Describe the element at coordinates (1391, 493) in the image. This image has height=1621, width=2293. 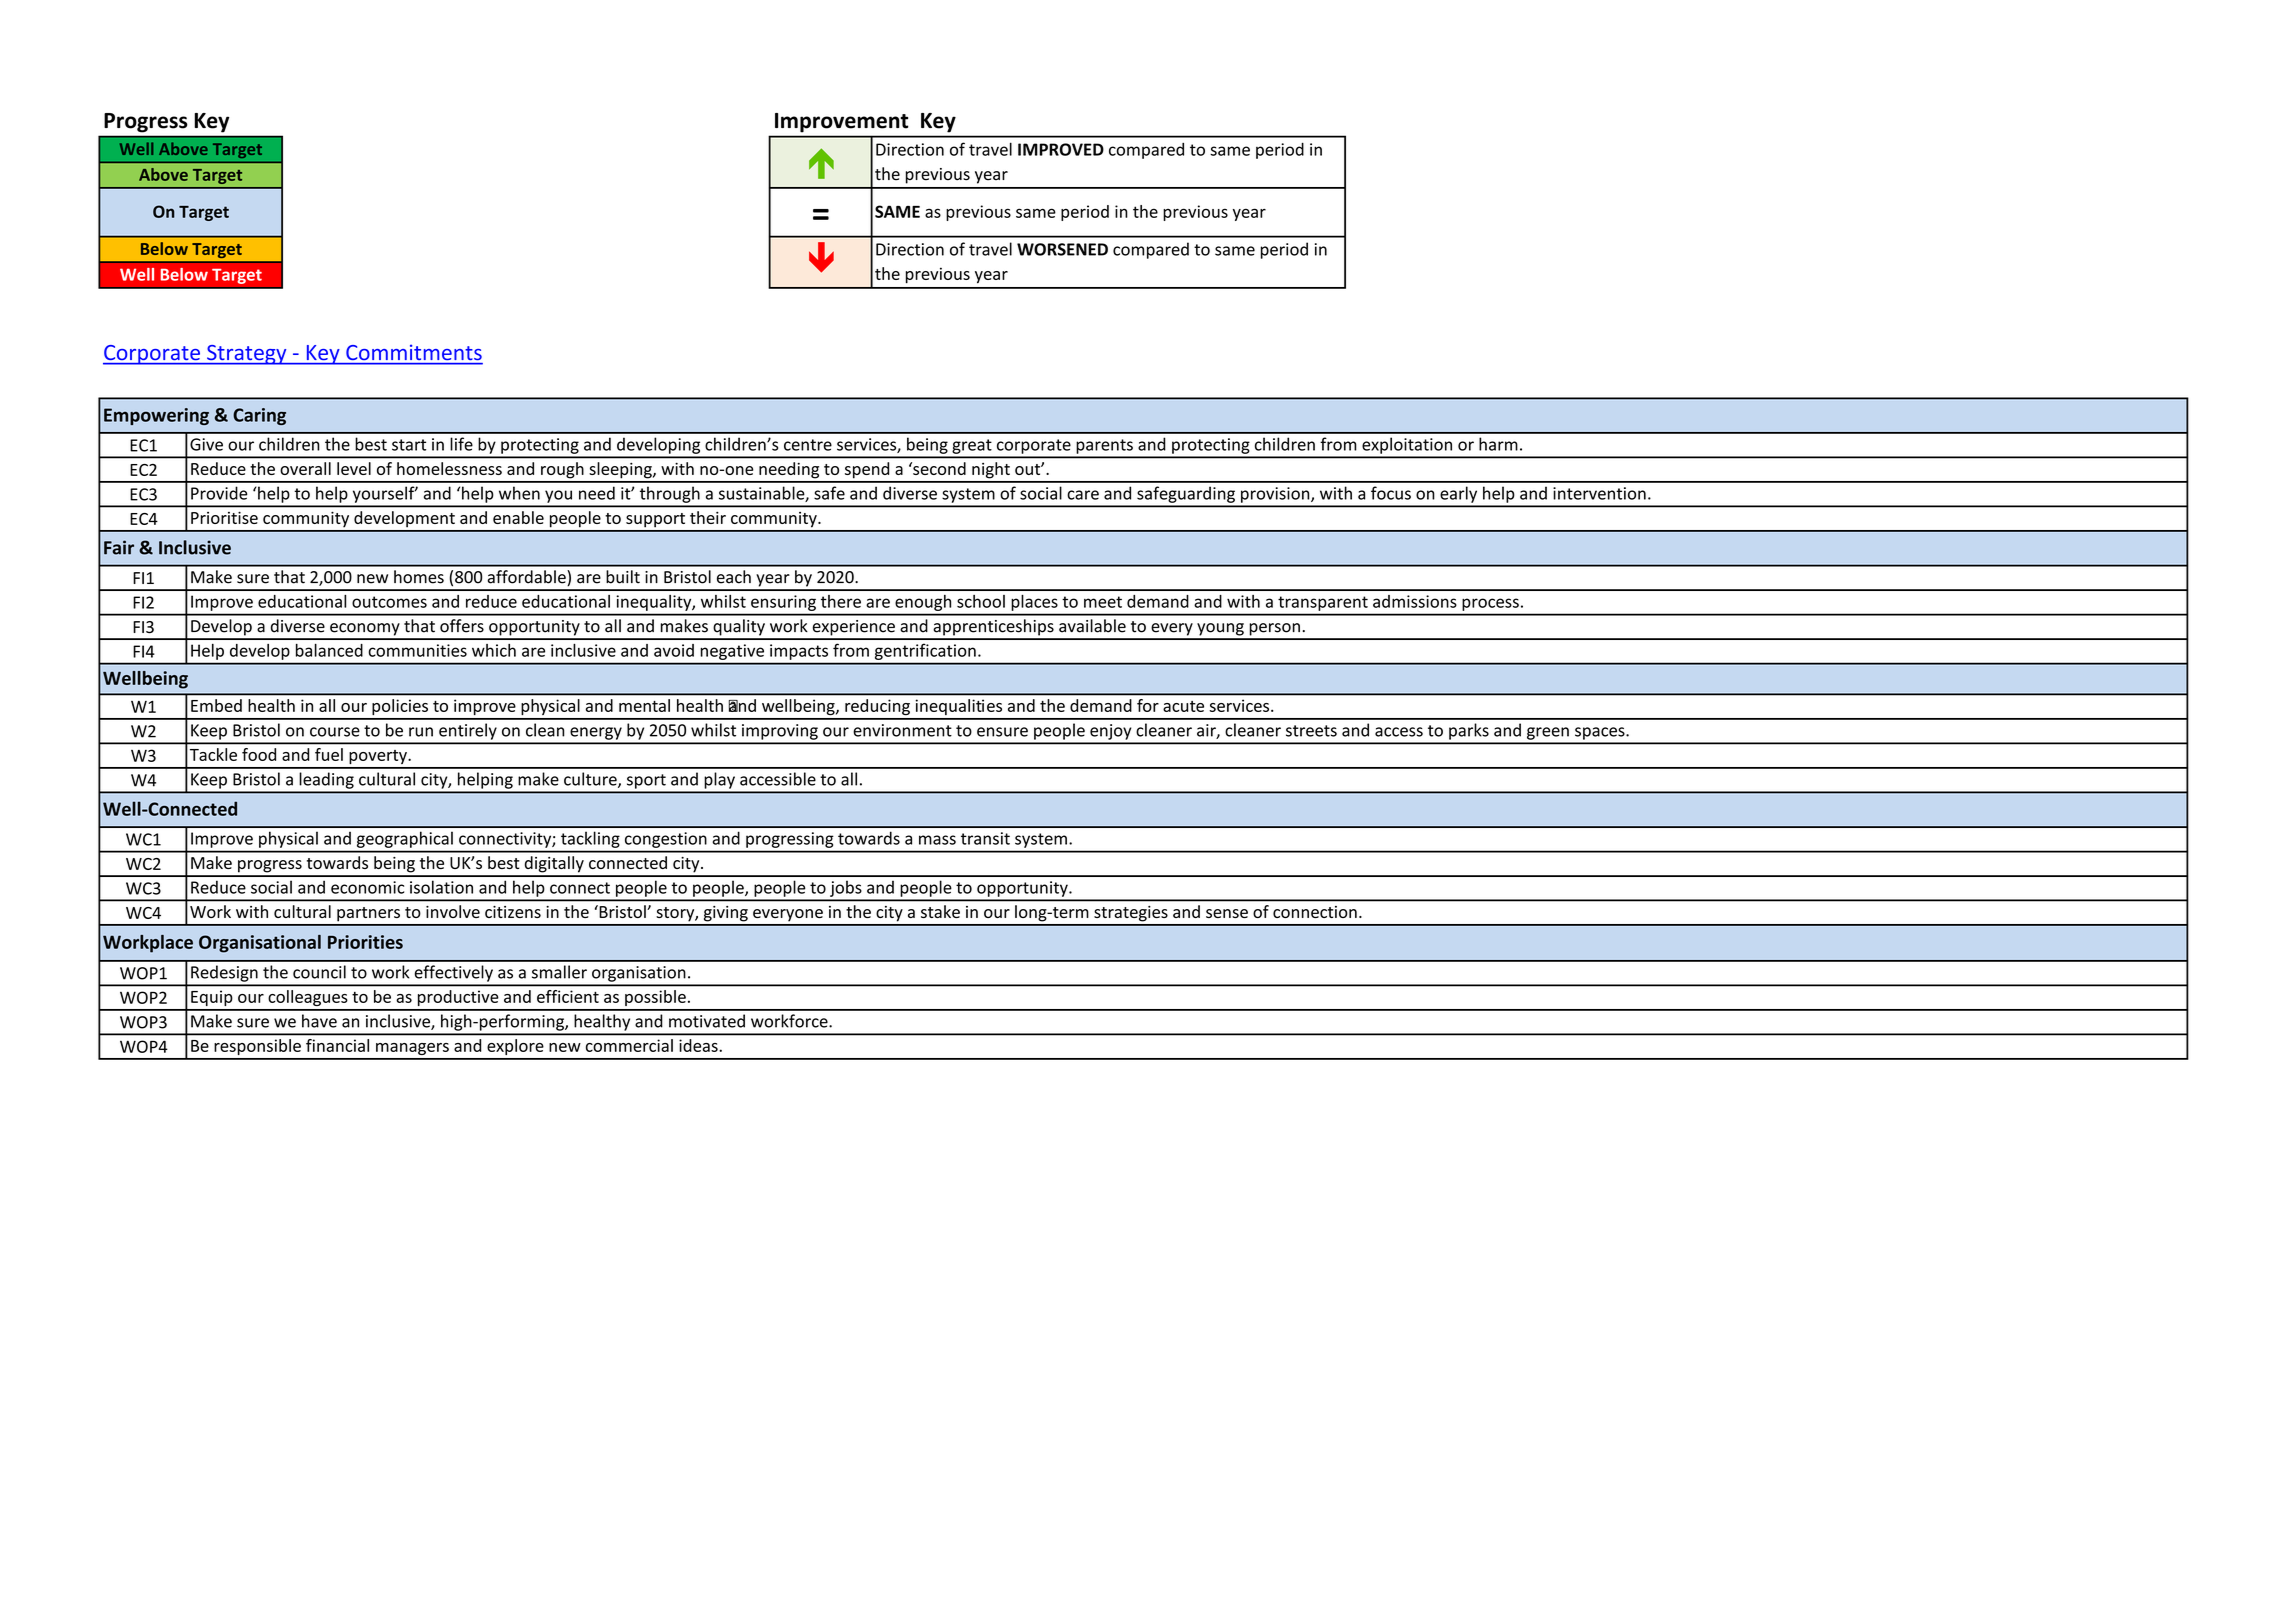
I see `focus` at that location.
